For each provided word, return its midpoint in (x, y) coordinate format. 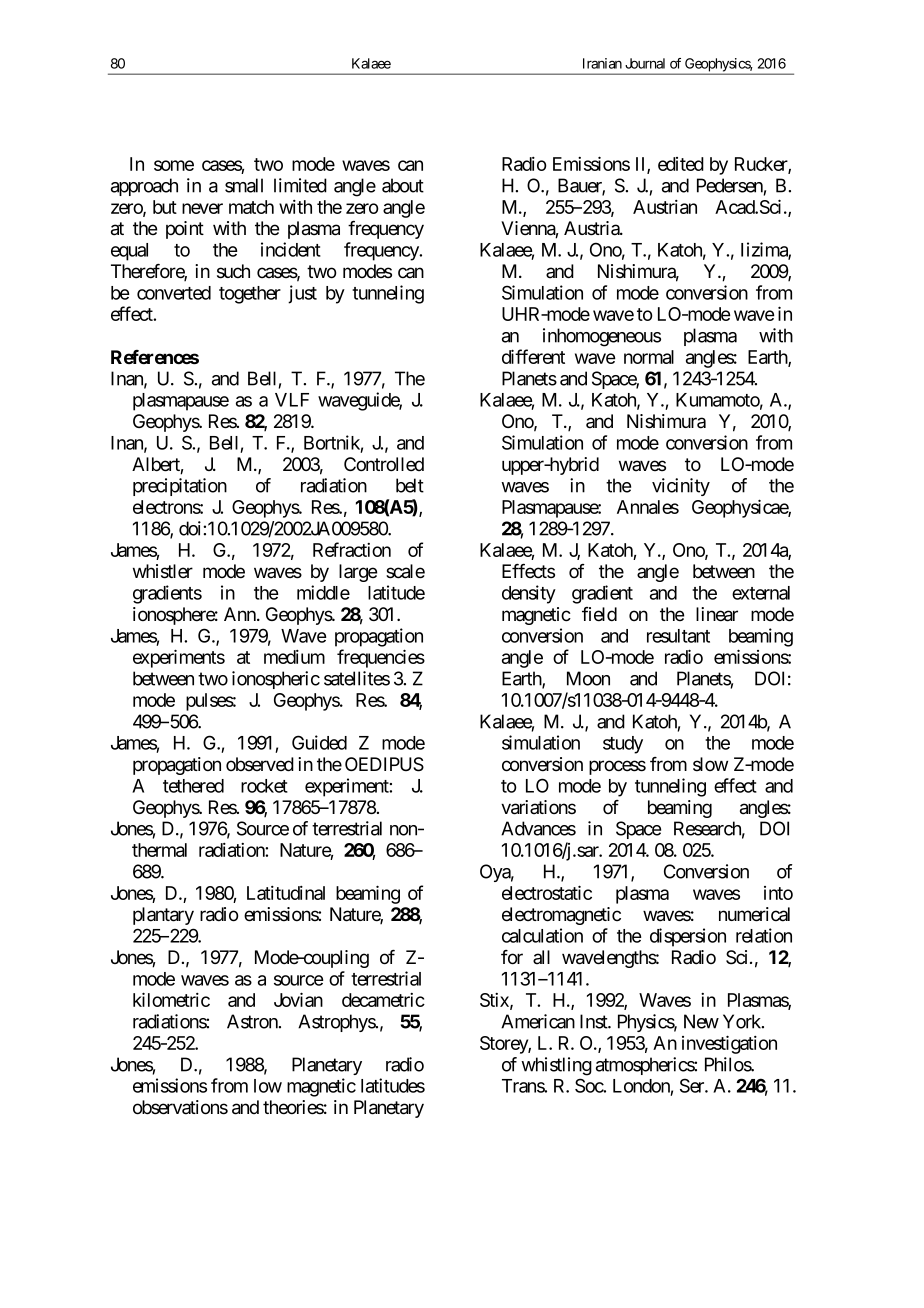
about (403, 185)
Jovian (298, 999)
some (174, 165)
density (529, 594)
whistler (163, 571)
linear (717, 614)
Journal (645, 63)
